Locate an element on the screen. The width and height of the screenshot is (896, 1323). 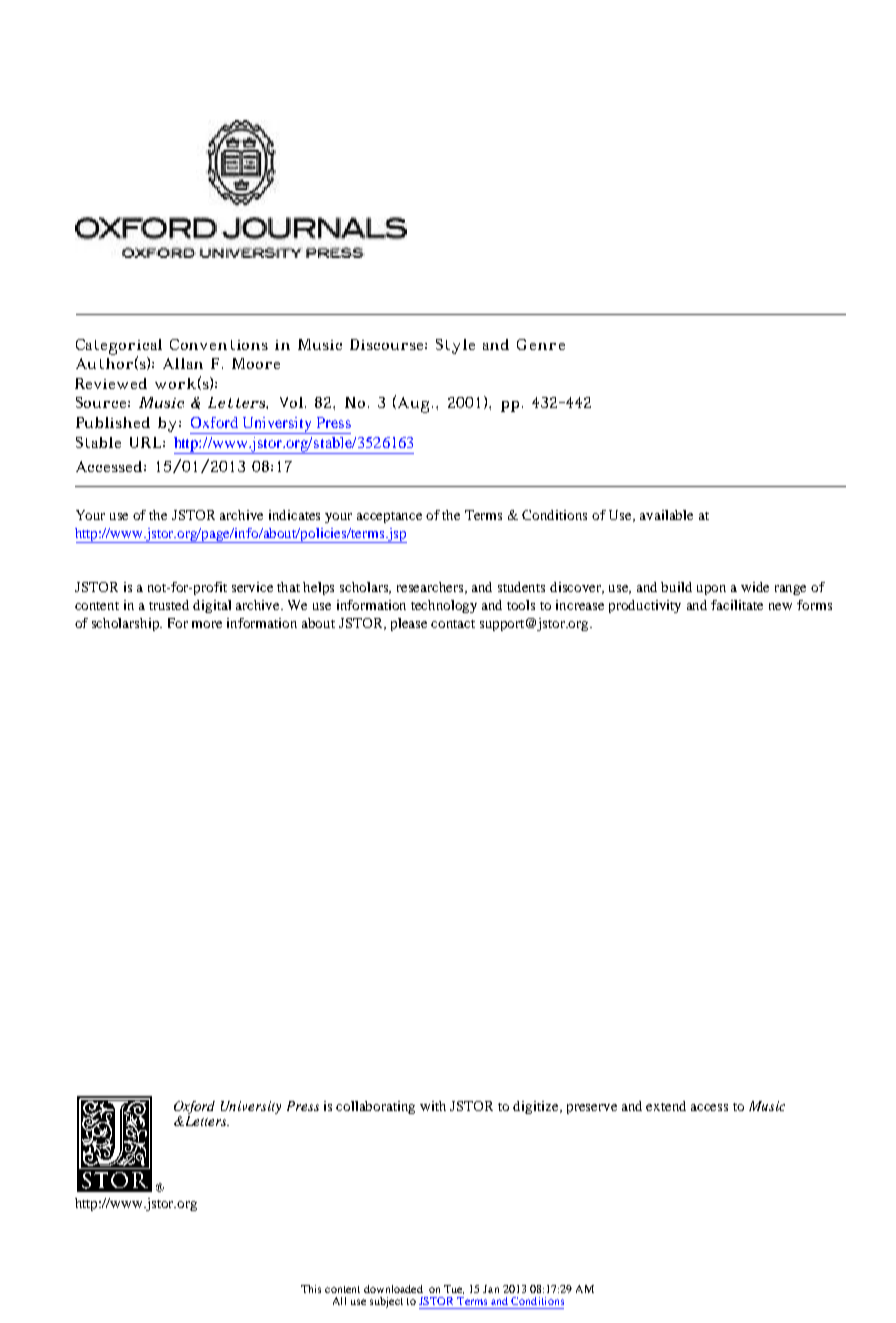
service is located at coordinates (252, 587).
